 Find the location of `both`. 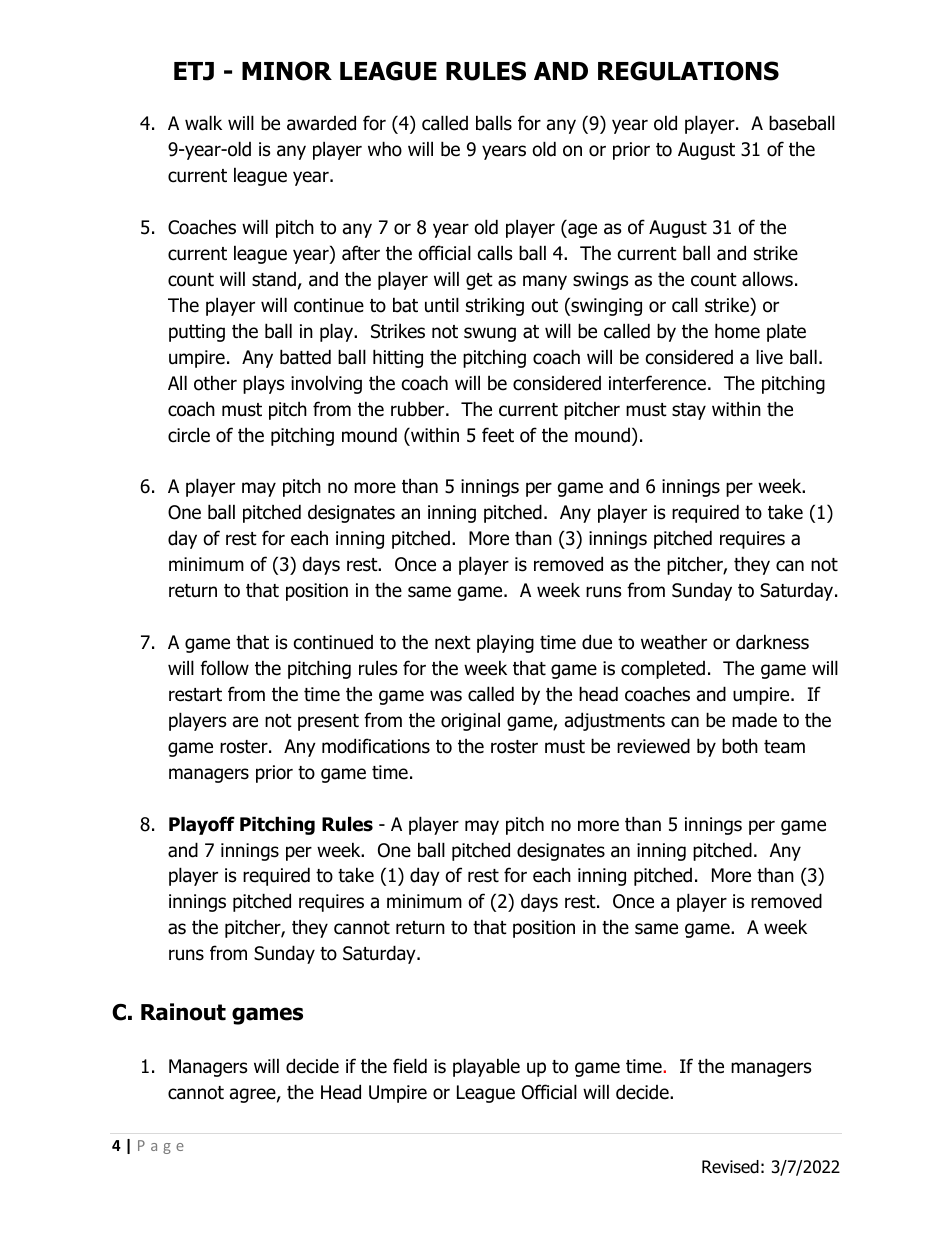

both is located at coordinates (740, 746).
